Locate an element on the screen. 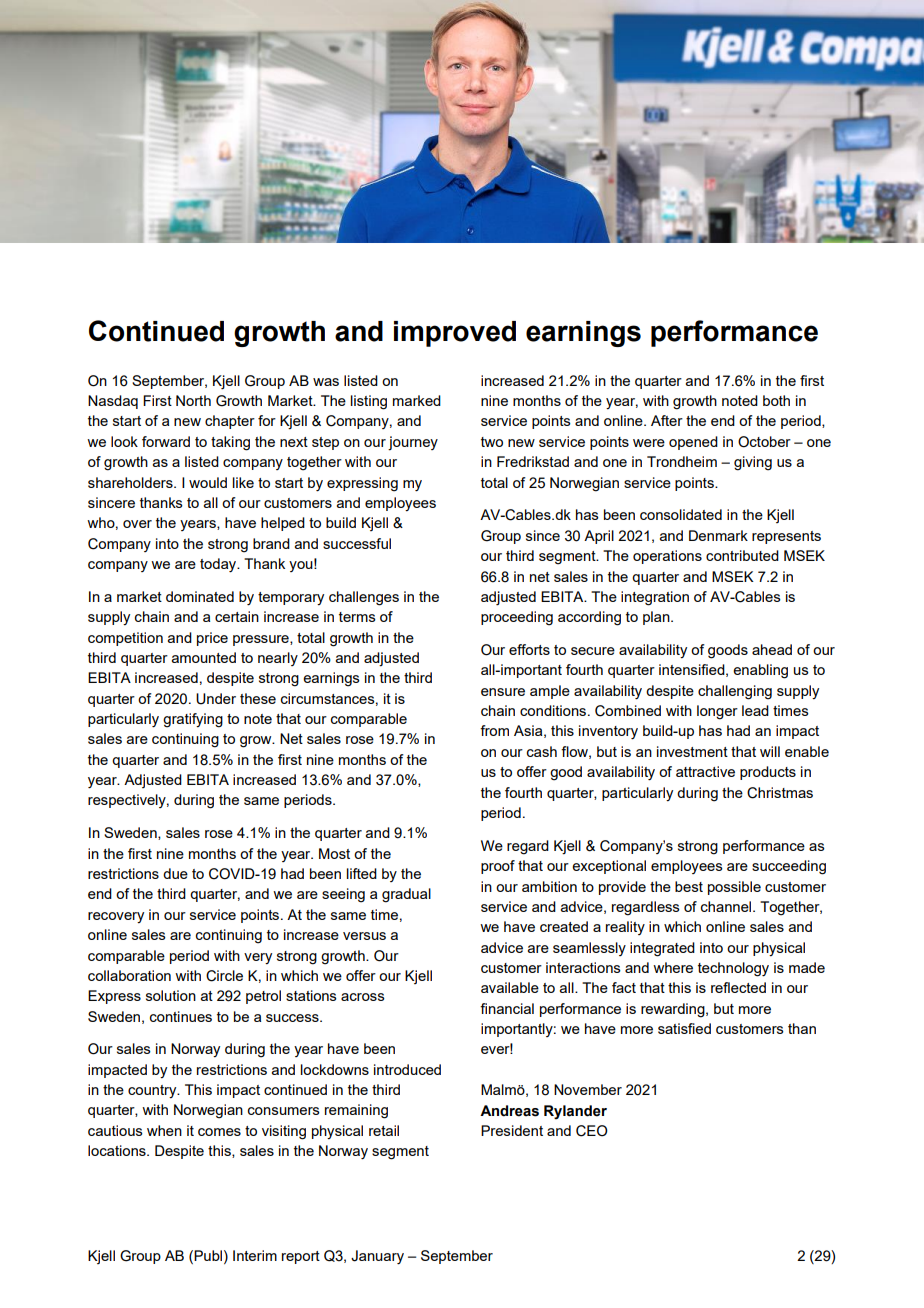  Interim is located at coordinates (255, 1255).
